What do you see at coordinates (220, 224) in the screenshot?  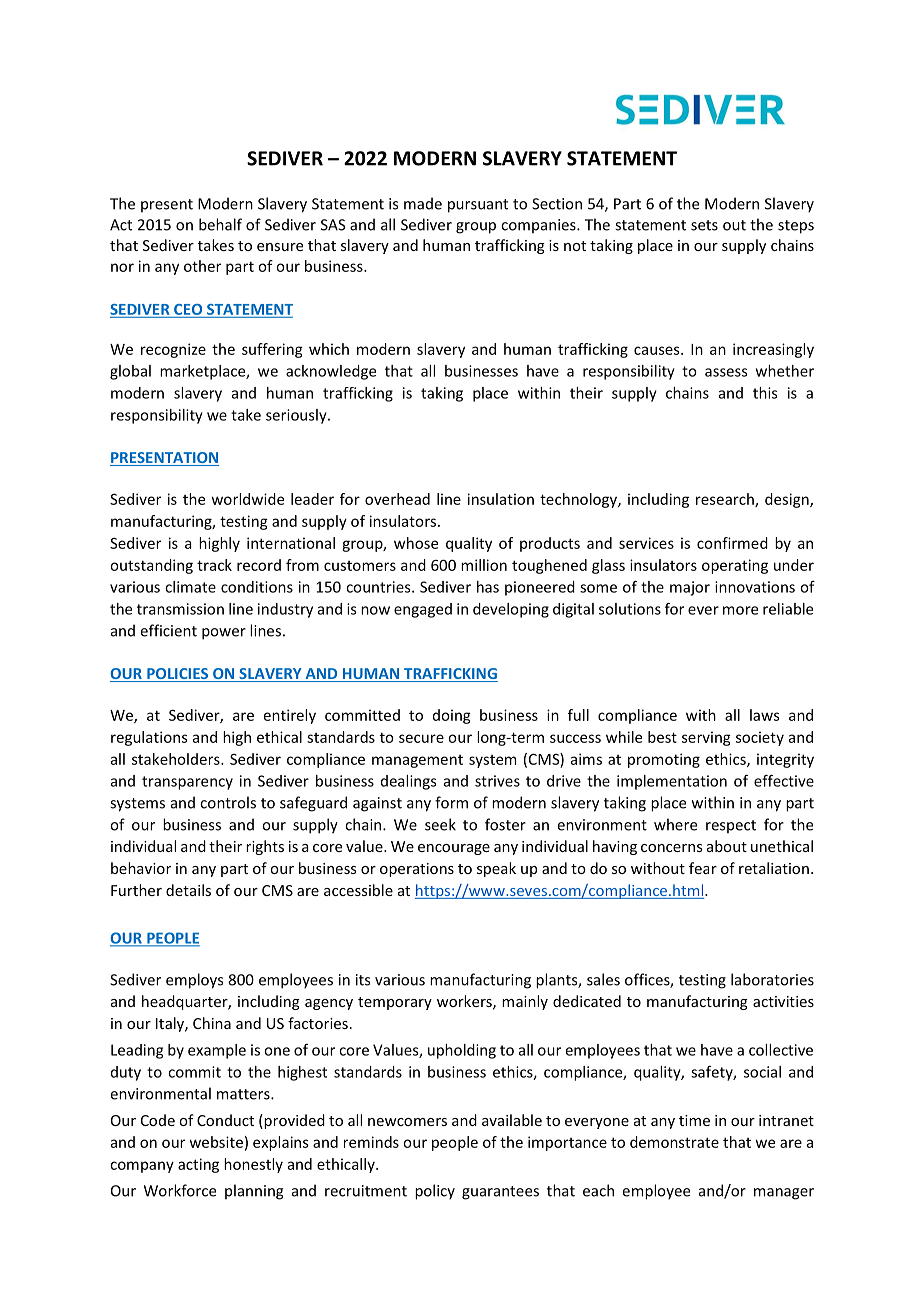 I see `behalf` at bounding box center [220, 224].
